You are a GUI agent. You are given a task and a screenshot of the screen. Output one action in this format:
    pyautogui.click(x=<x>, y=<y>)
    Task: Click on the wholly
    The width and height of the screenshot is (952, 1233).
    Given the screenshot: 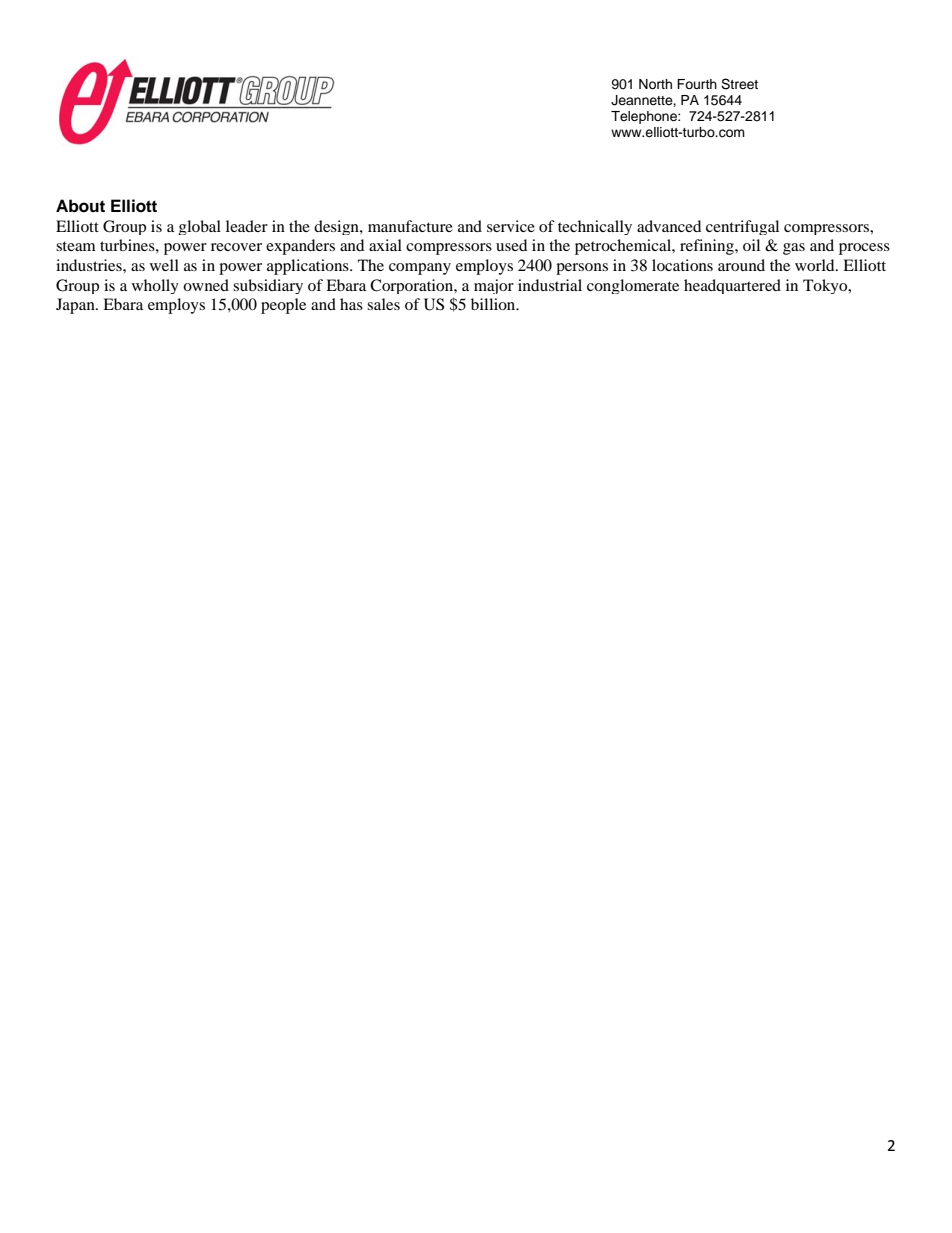 What is the action you would take?
    pyautogui.click(x=155, y=286)
